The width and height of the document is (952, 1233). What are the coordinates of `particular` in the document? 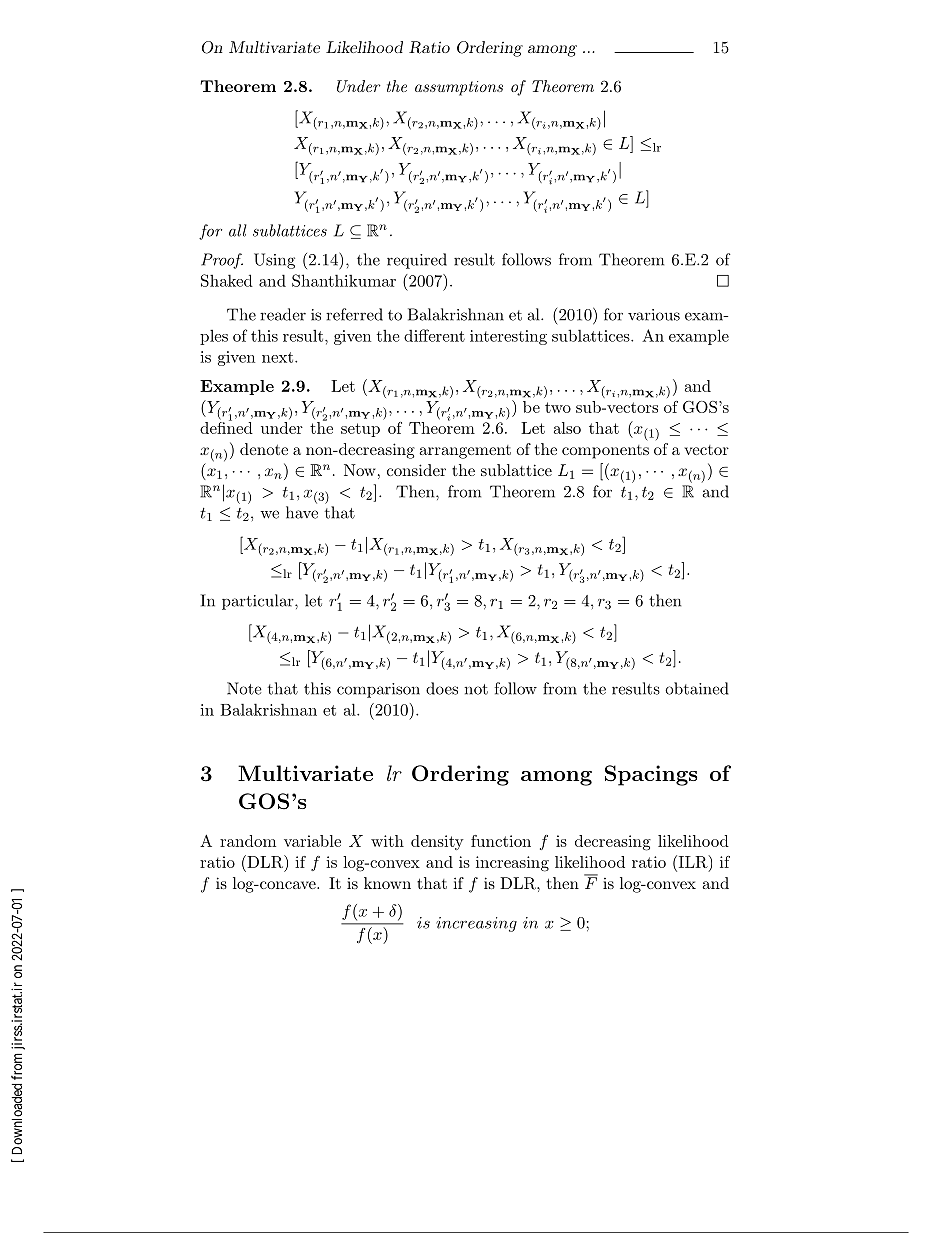 It's located at (259, 602).
